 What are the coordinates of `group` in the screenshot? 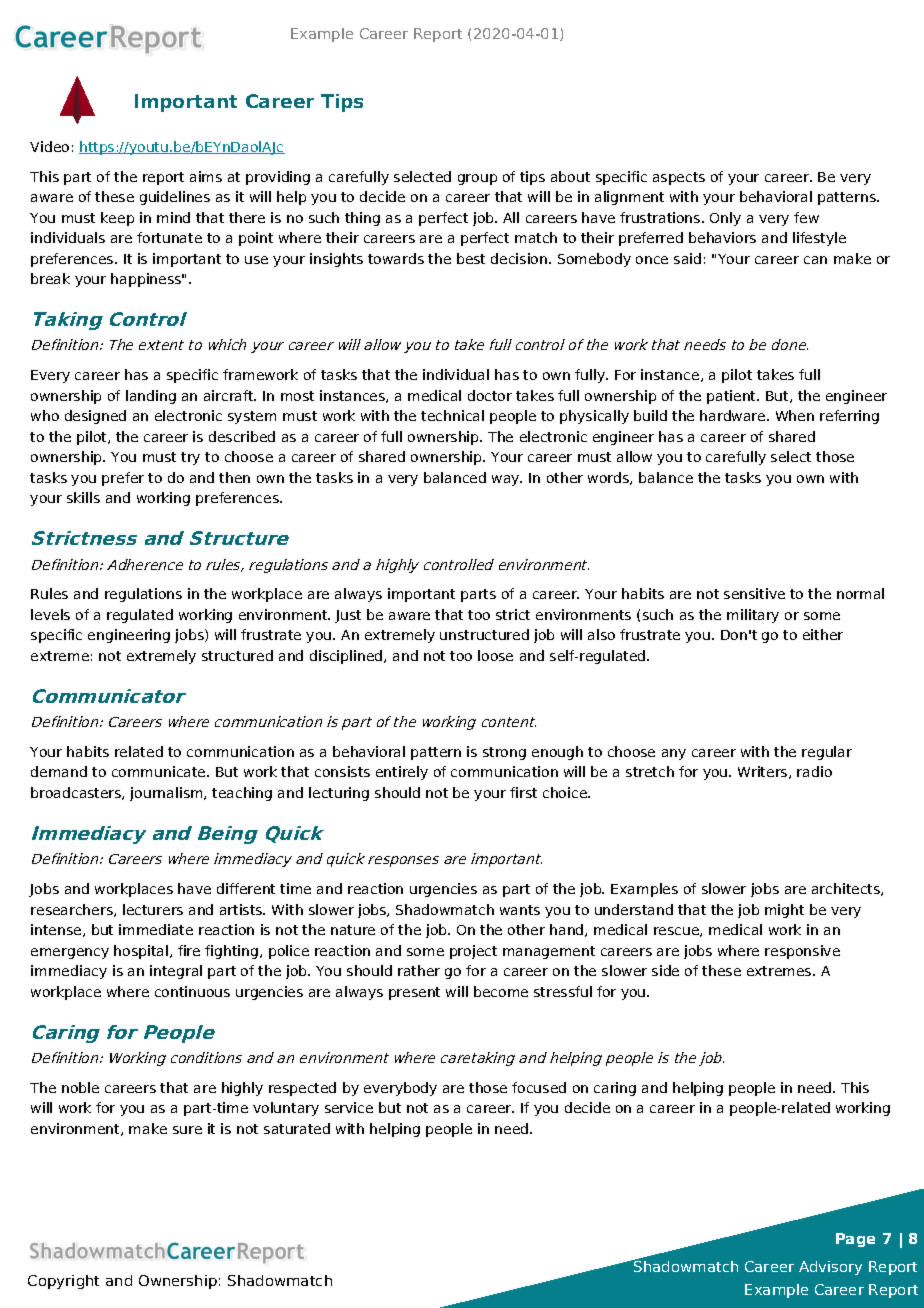 It's located at (477, 179).
